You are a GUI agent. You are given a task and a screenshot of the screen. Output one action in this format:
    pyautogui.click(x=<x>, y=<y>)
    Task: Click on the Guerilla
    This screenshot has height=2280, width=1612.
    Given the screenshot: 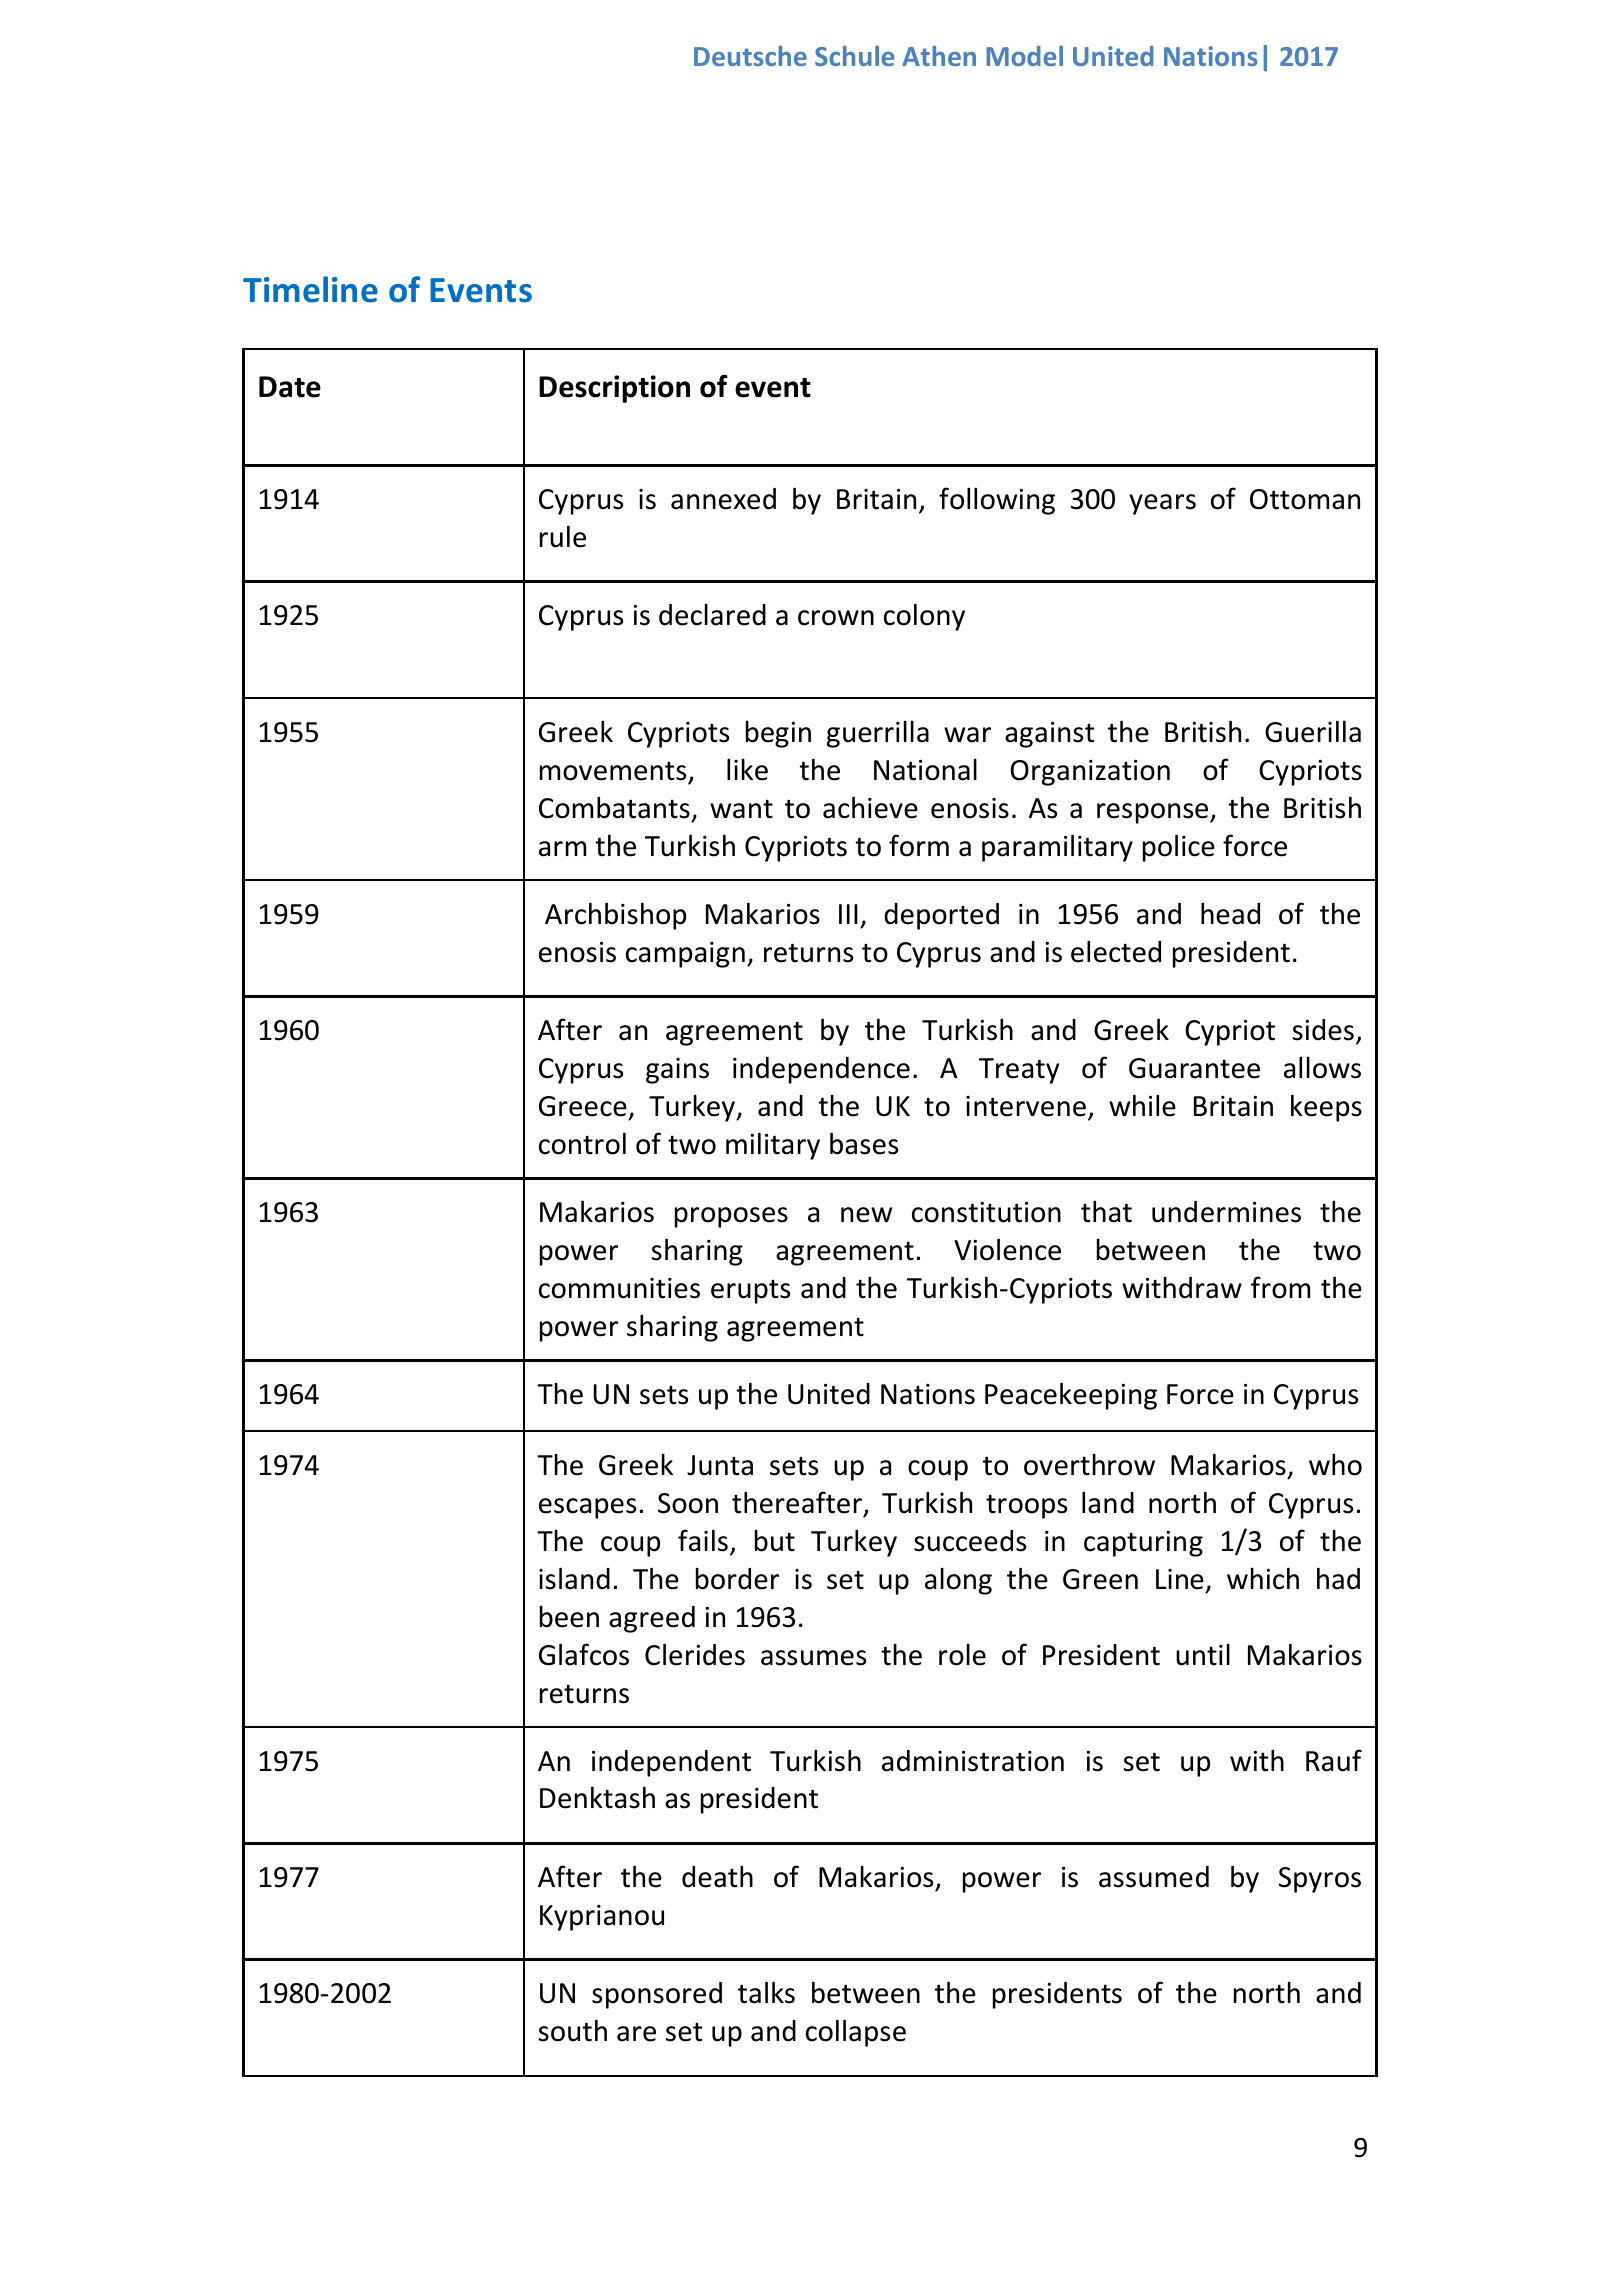 What is the action you would take?
    pyautogui.click(x=1313, y=731)
